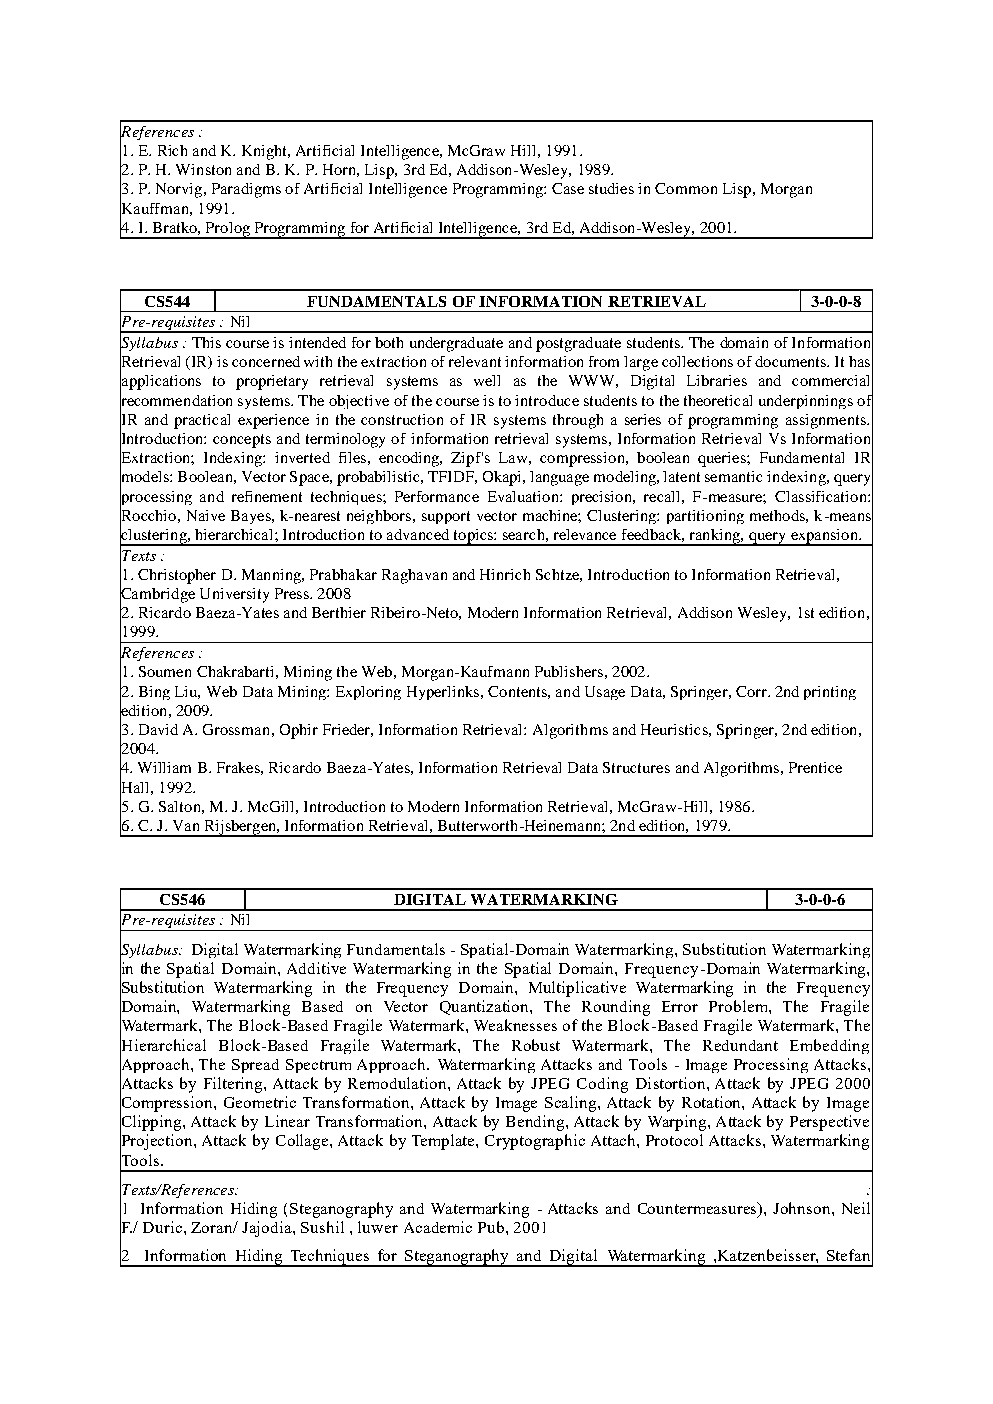 The height and width of the image is (1404, 993). I want to click on Paradigms, so click(246, 190).
